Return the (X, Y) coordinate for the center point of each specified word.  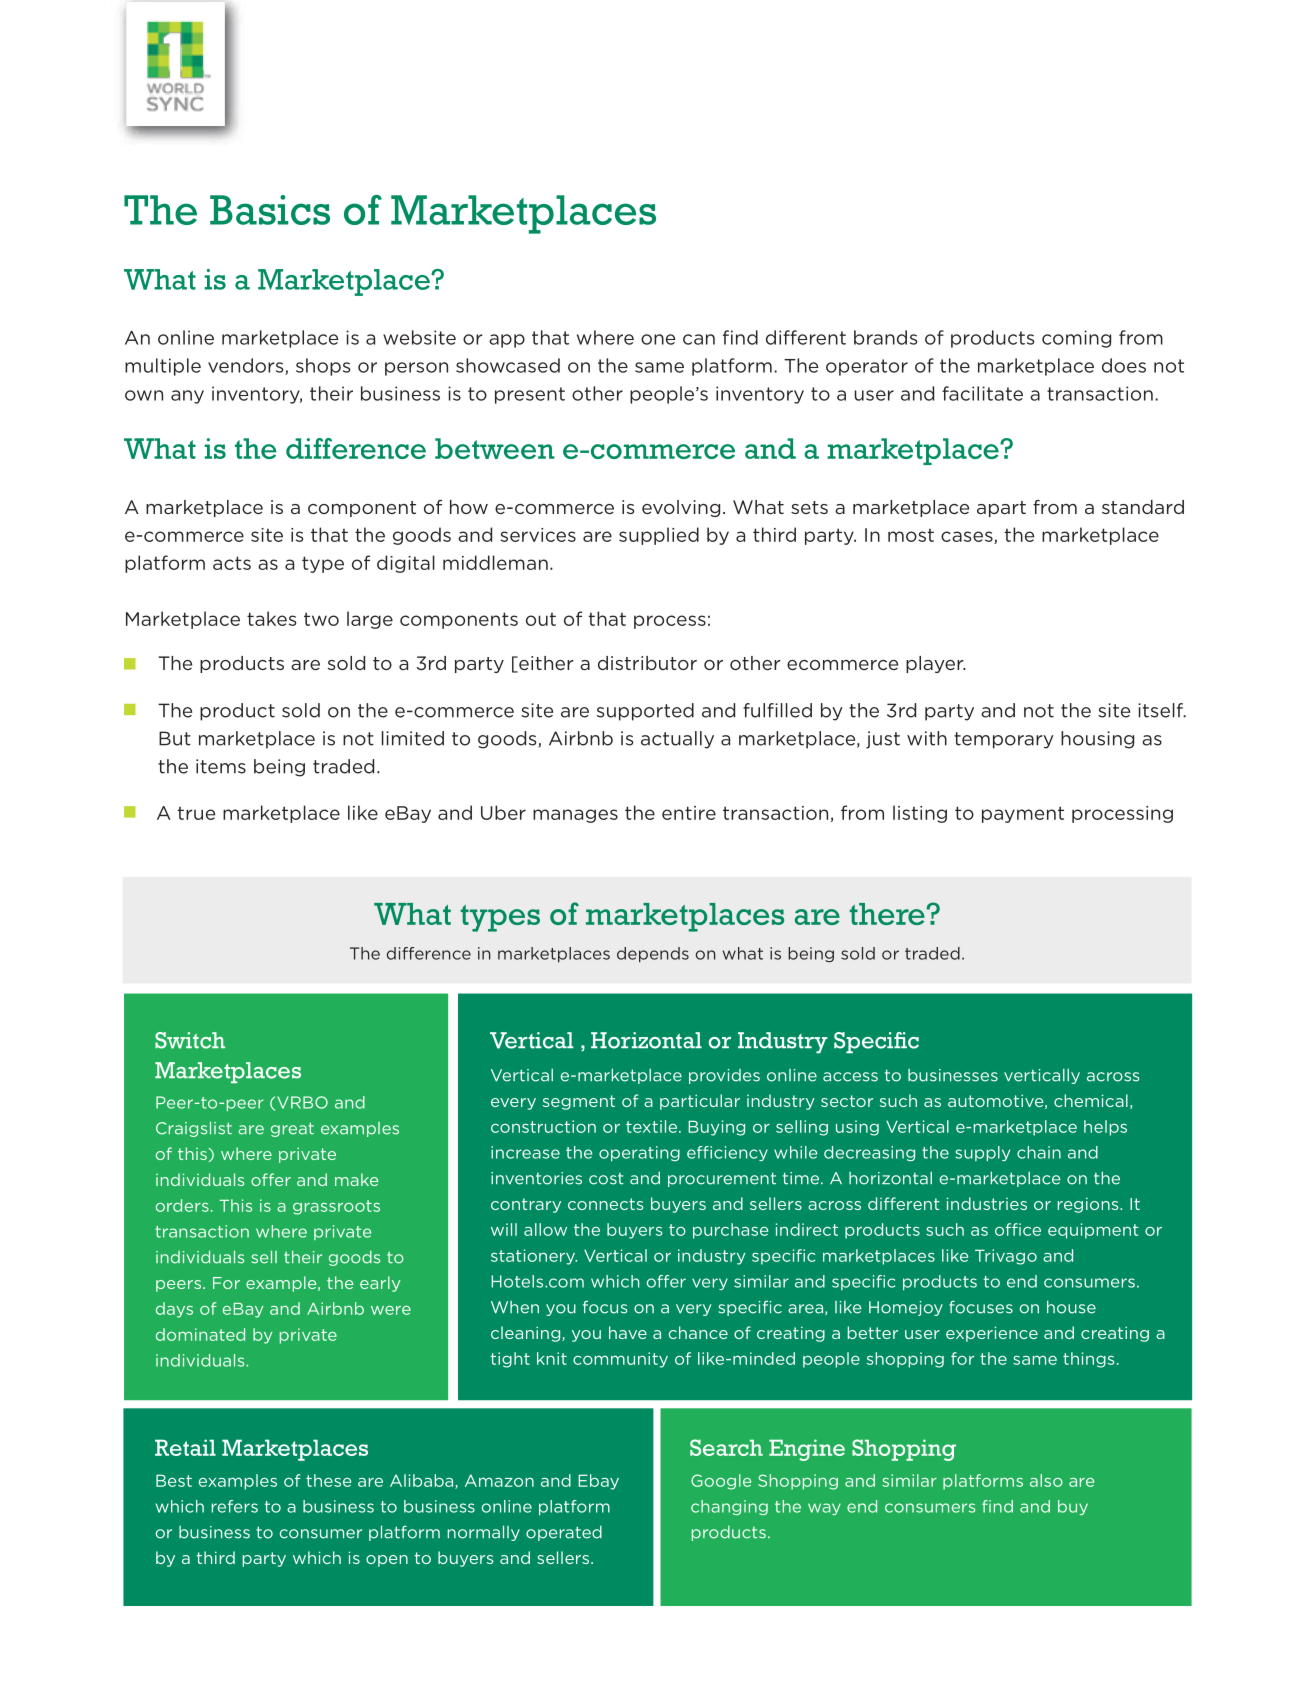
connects (605, 1204)
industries (987, 1203)
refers (235, 1506)
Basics (270, 210)
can (699, 339)
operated (564, 1533)
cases (968, 537)
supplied (659, 536)
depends (653, 955)
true (196, 813)
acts (232, 563)
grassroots (336, 1207)
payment (1023, 814)
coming (1076, 339)
